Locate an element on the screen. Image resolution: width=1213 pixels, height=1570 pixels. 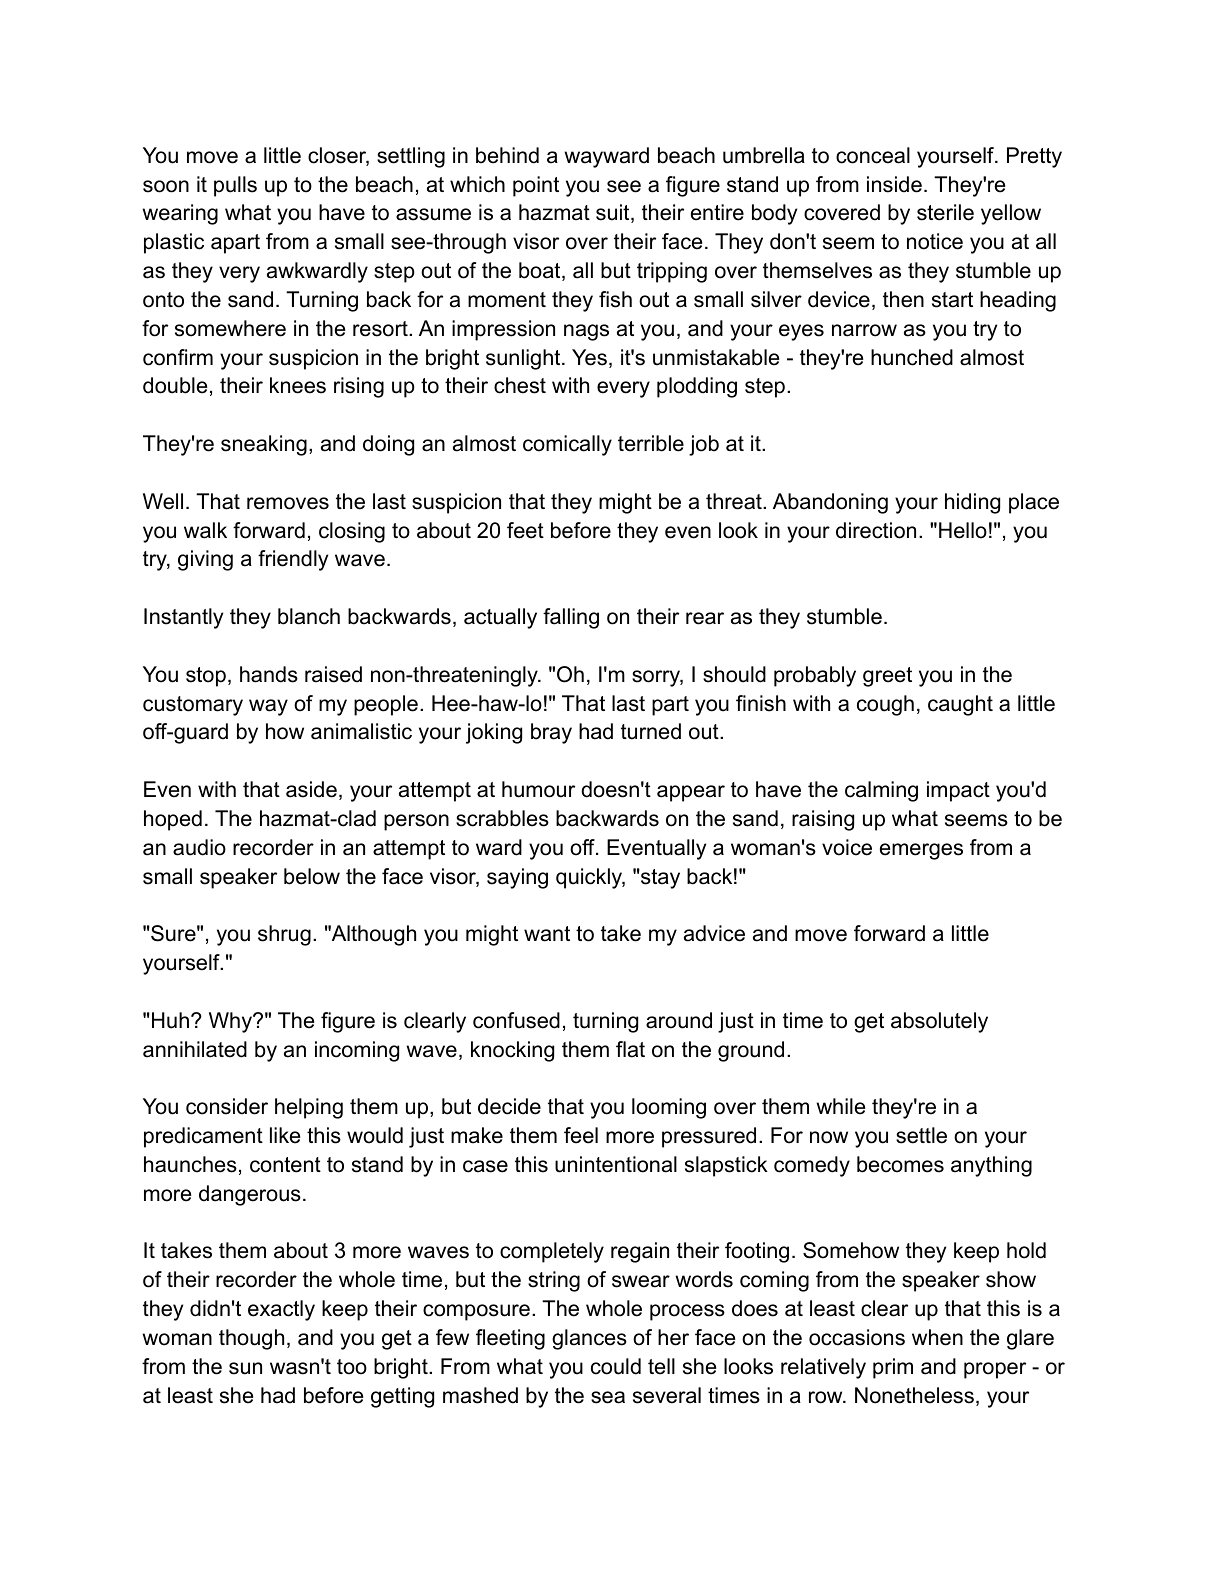
absolutely is located at coordinates (939, 1022).
